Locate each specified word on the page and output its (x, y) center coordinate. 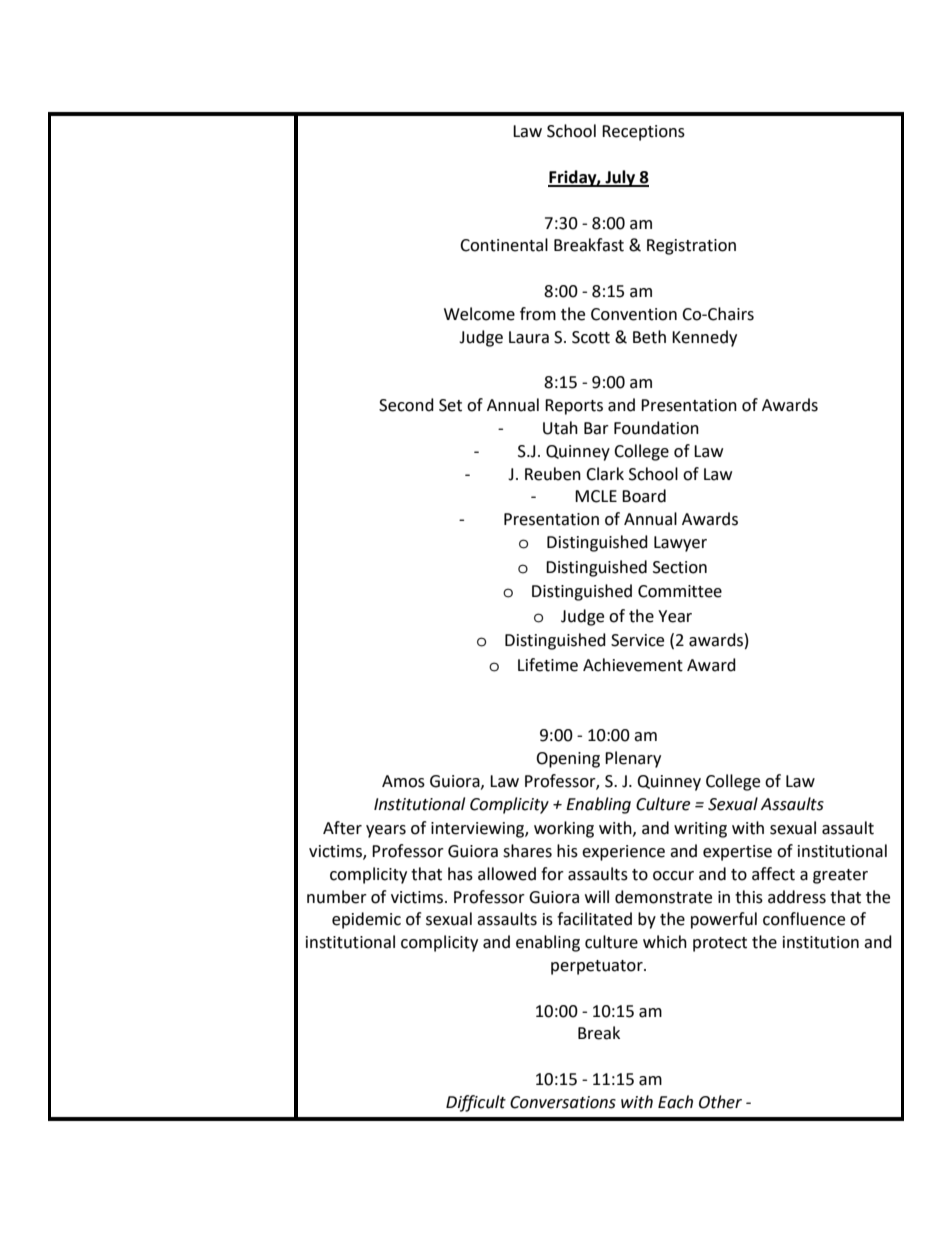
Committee (680, 591)
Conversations (563, 1102)
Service (637, 640)
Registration (691, 247)
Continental (504, 245)
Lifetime (548, 665)
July (620, 178)
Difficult (476, 1103)
